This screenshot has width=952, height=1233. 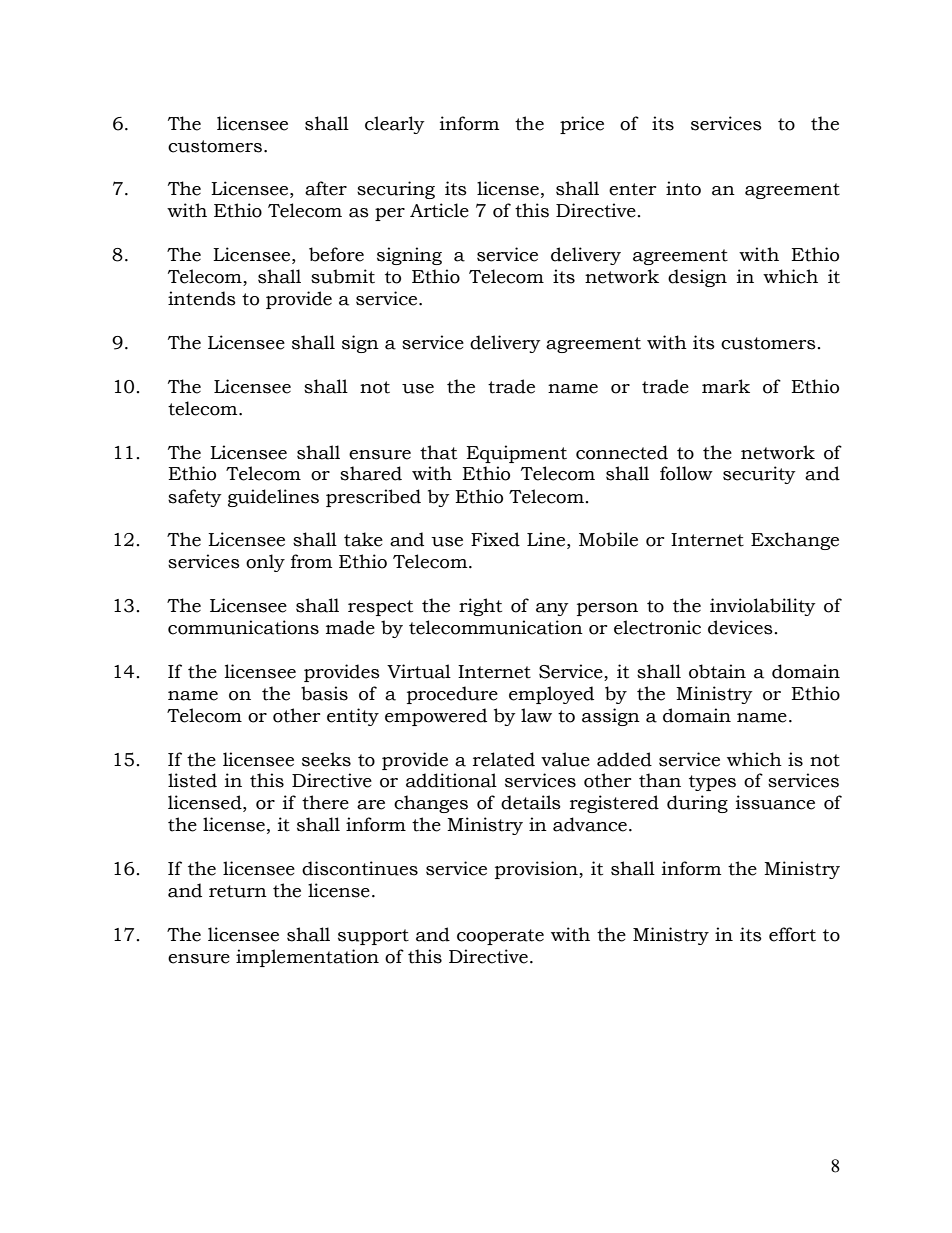 What do you see at coordinates (495, 539) in the screenshot?
I see `Fixed` at bounding box center [495, 539].
